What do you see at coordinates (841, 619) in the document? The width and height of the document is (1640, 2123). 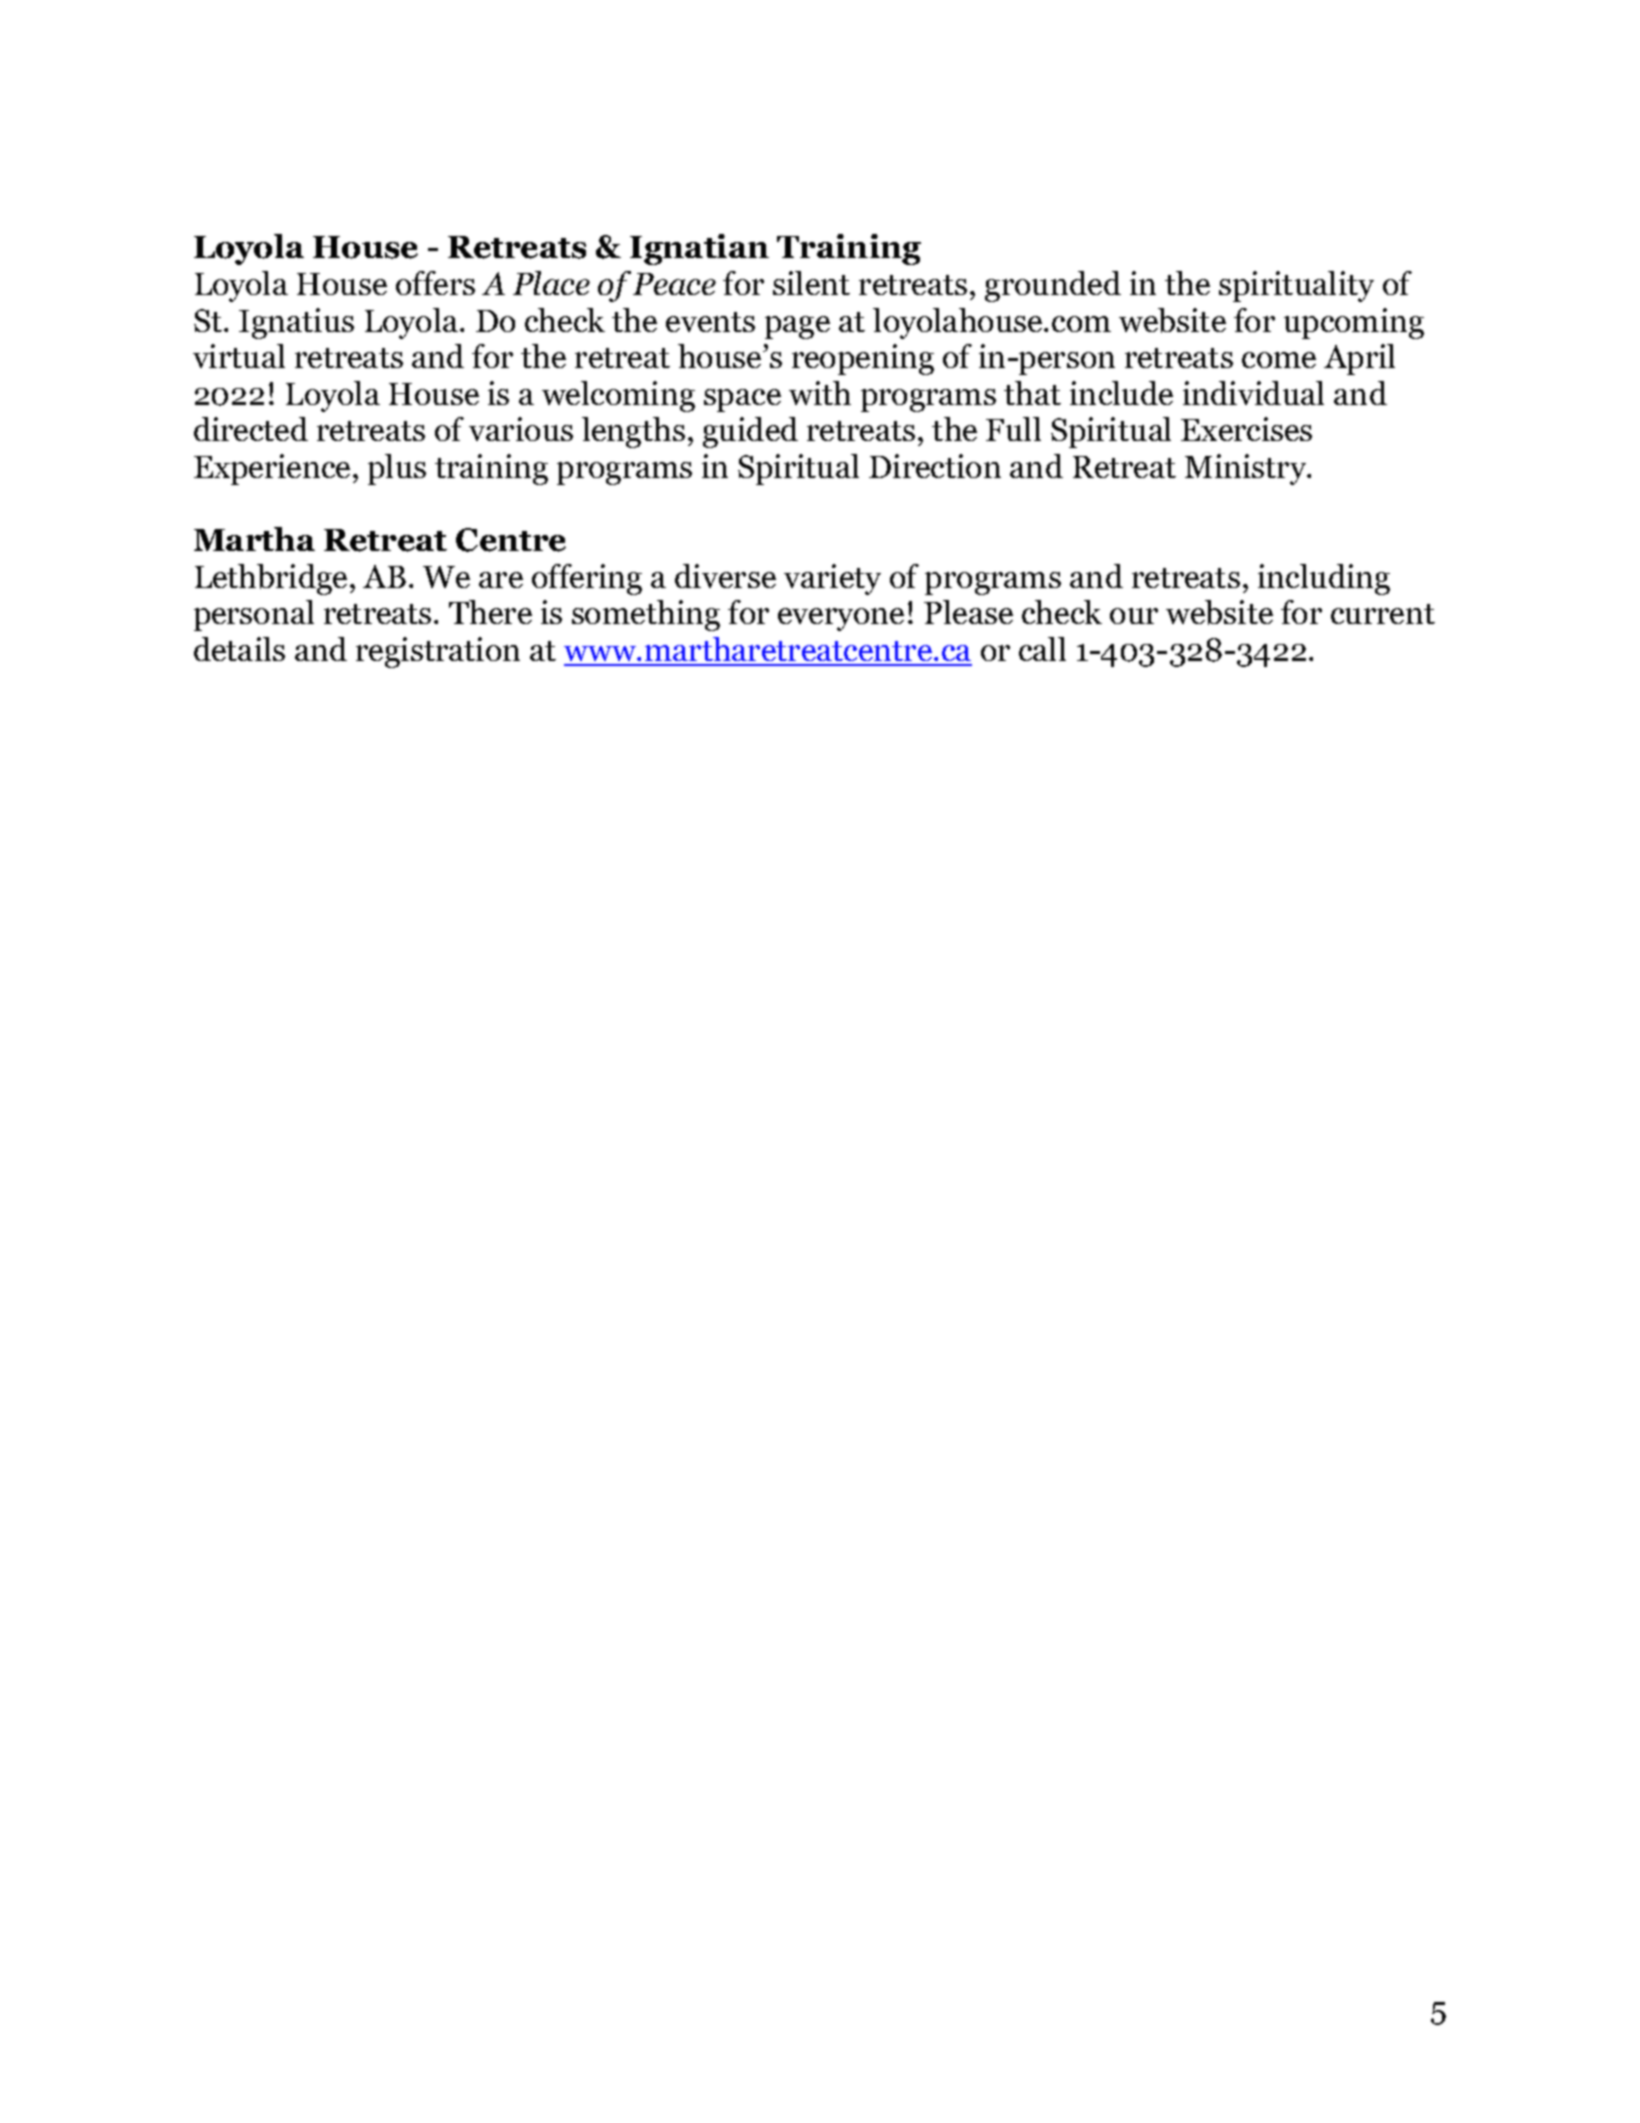 I see `everyone` at bounding box center [841, 619].
